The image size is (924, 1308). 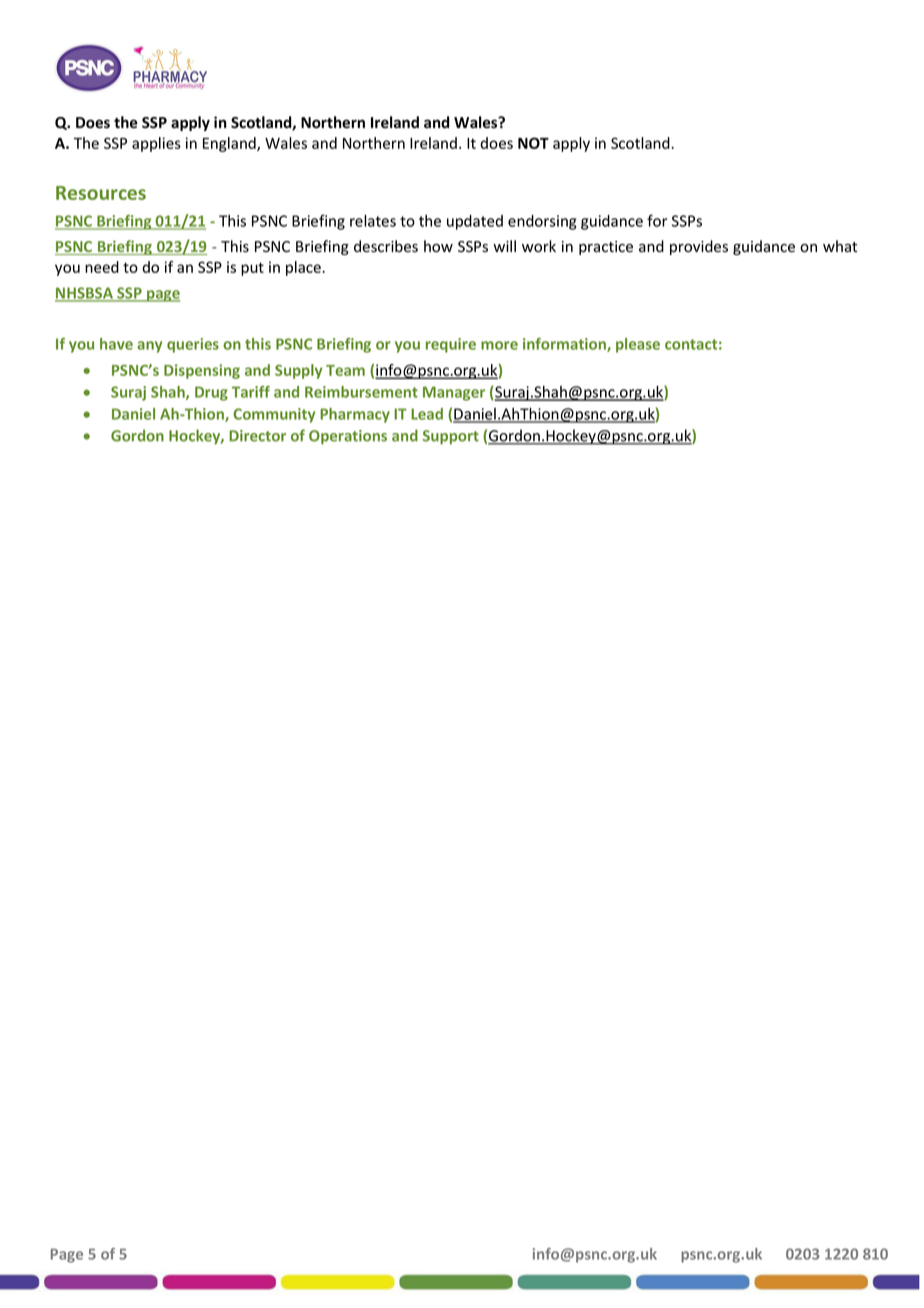 What do you see at coordinates (699, 247) in the screenshot?
I see `provides` at bounding box center [699, 247].
